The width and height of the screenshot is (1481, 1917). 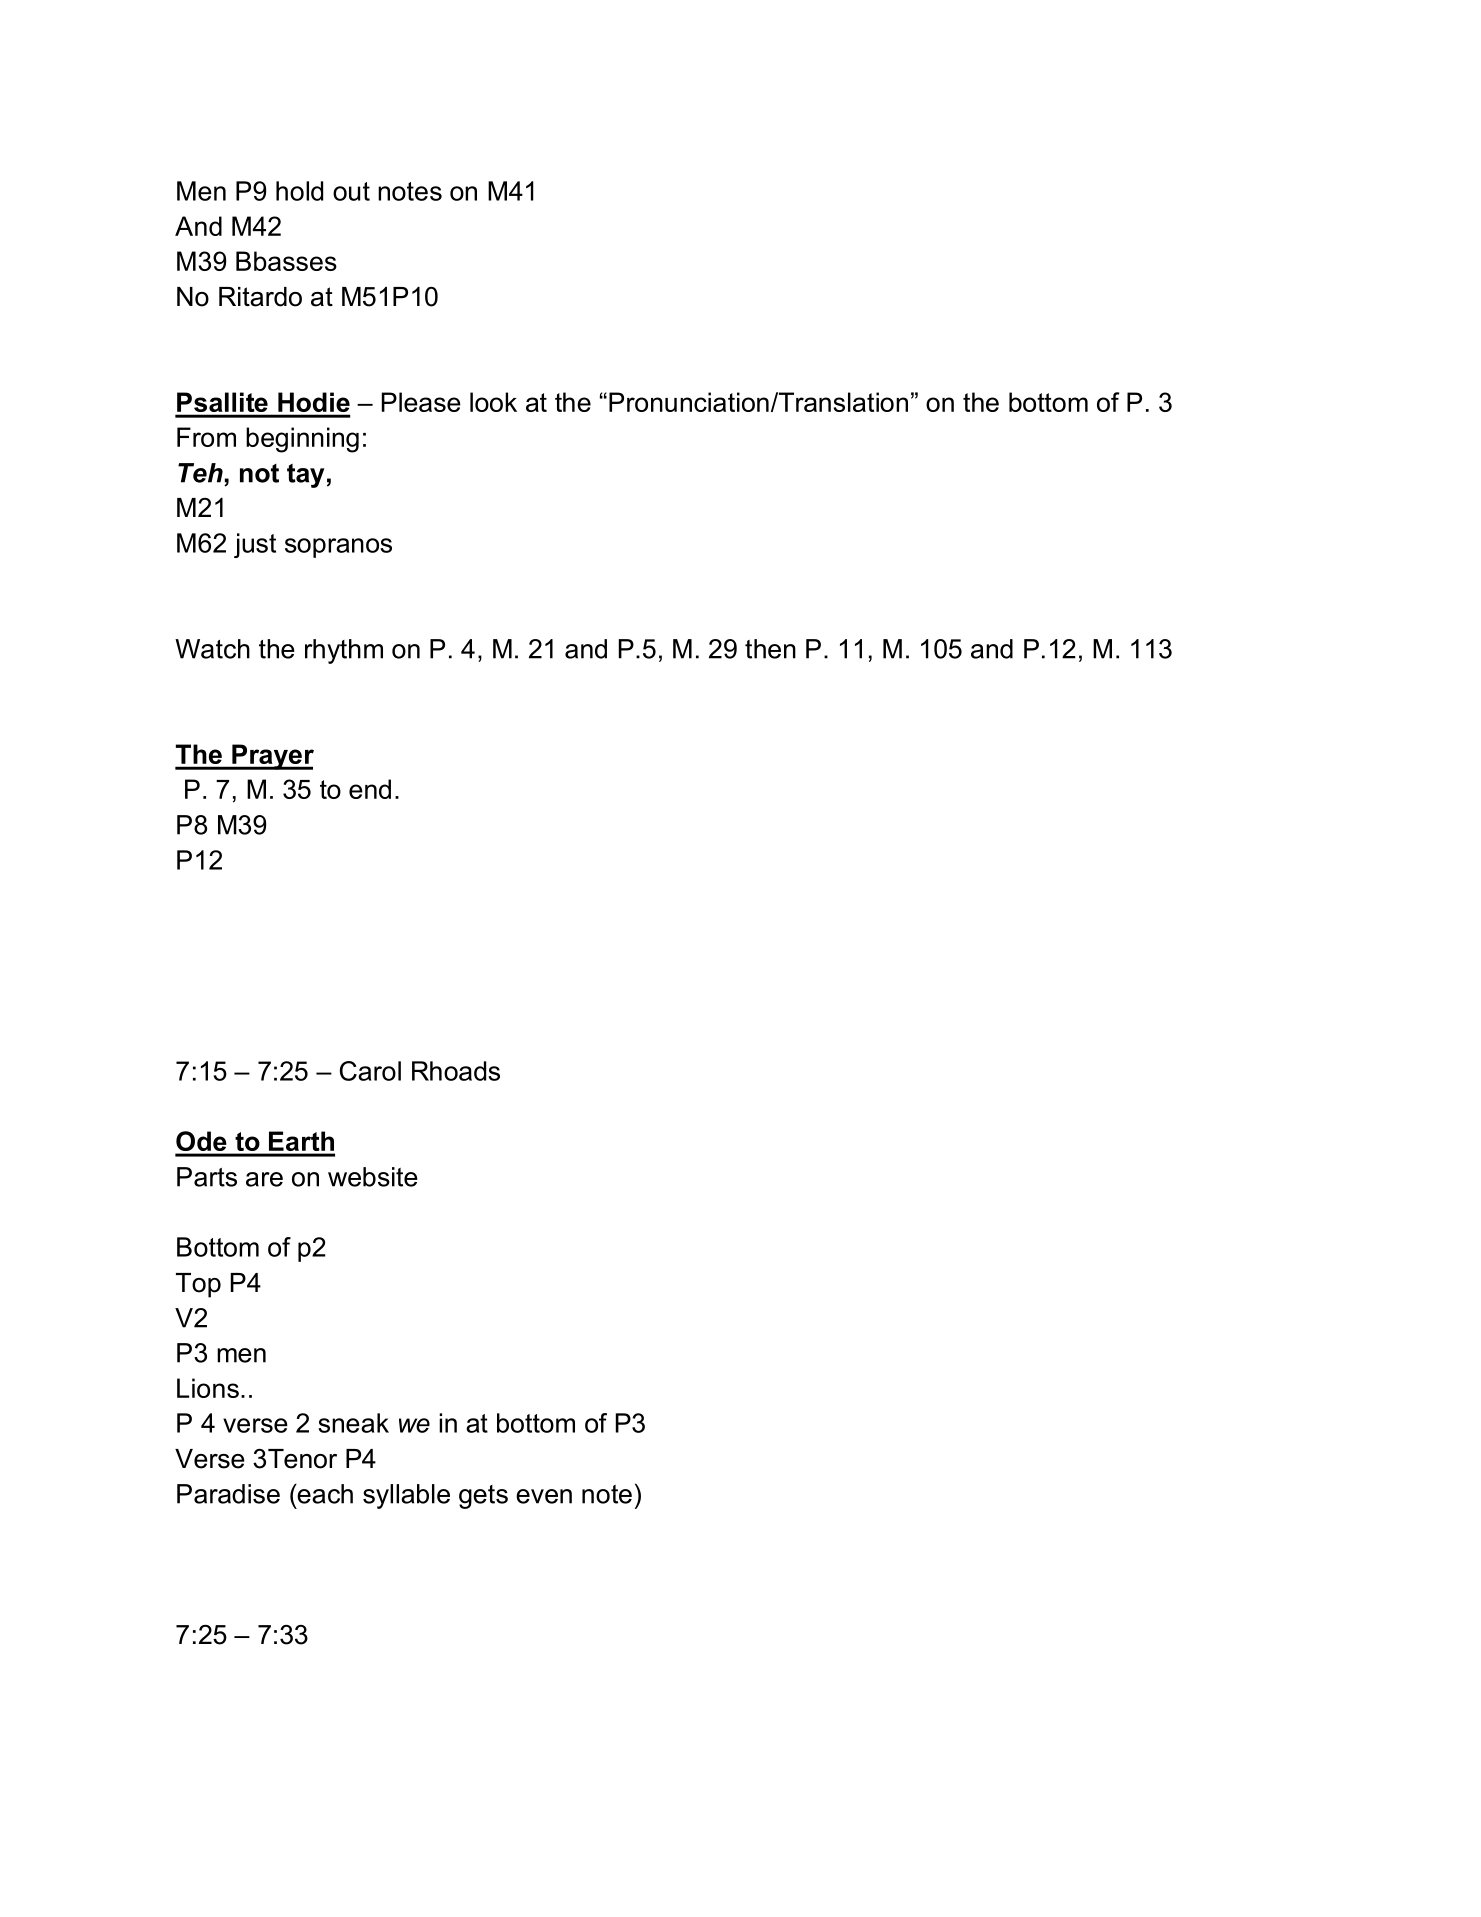 What do you see at coordinates (228, 1494) in the screenshot?
I see `Paradise` at bounding box center [228, 1494].
